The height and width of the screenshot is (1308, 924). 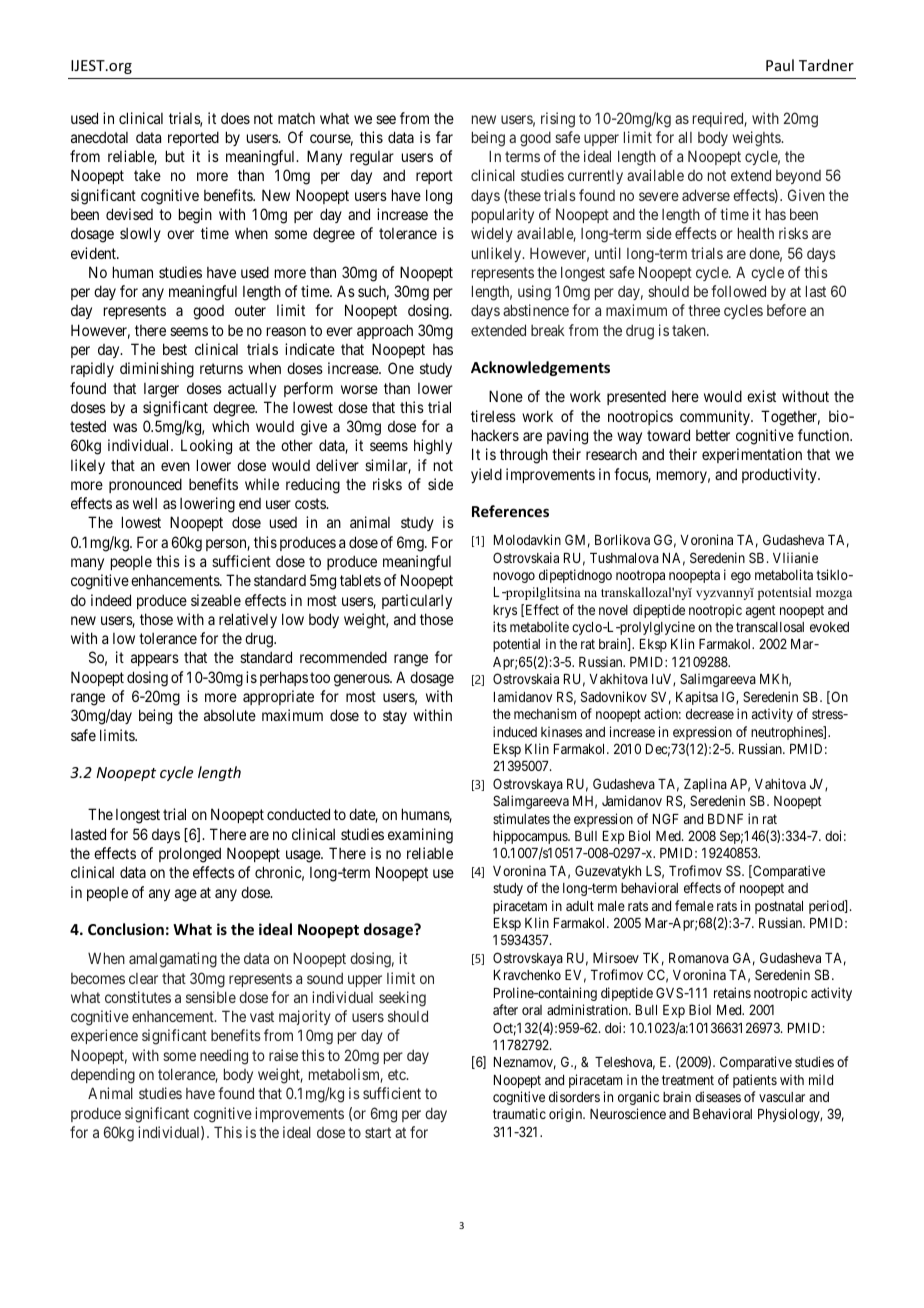 I want to click on BDNF, so click(x=725, y=819).
